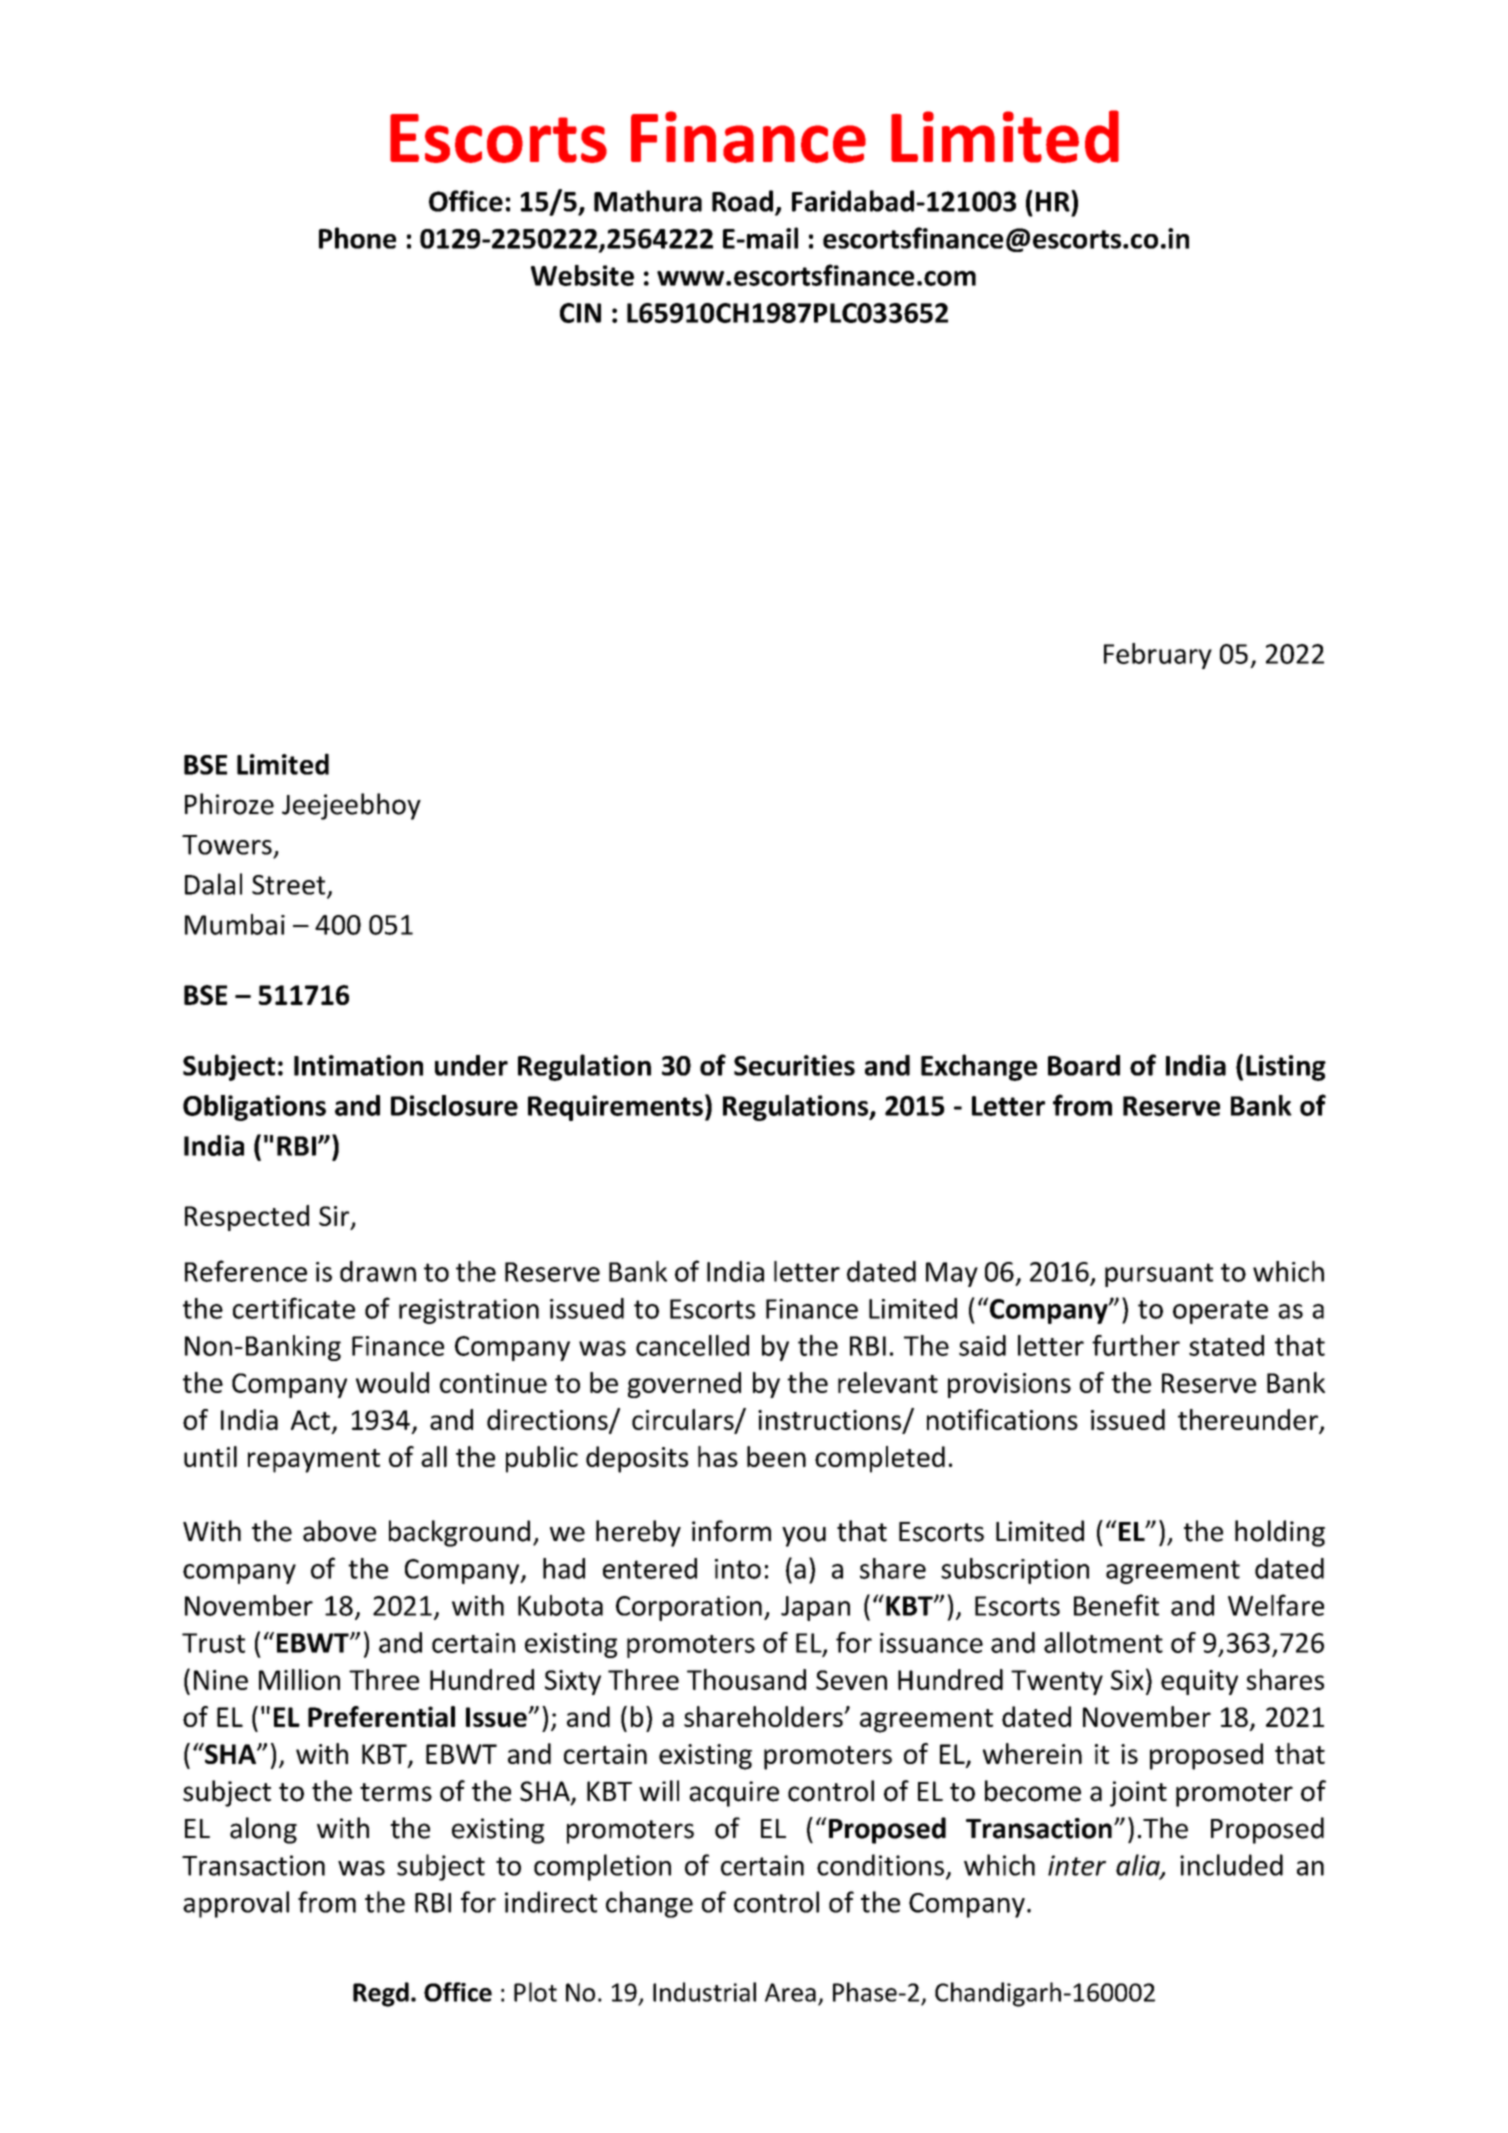  What do you see at coordinates (742, 201) in the page?
I see `Road` at bounding box center [742, 201].
